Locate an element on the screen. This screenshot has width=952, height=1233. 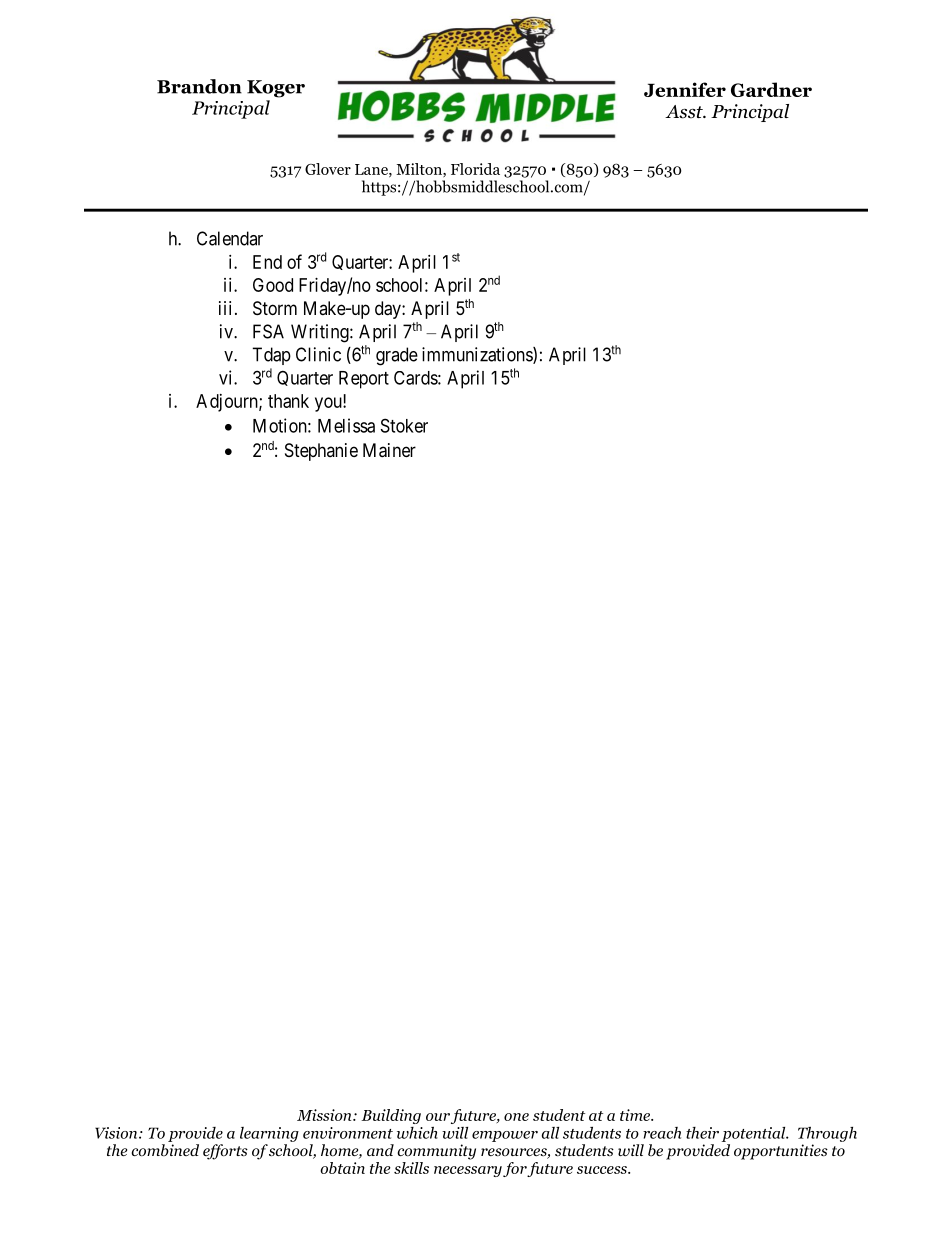
Florida is located at coordinates (475, 169).
